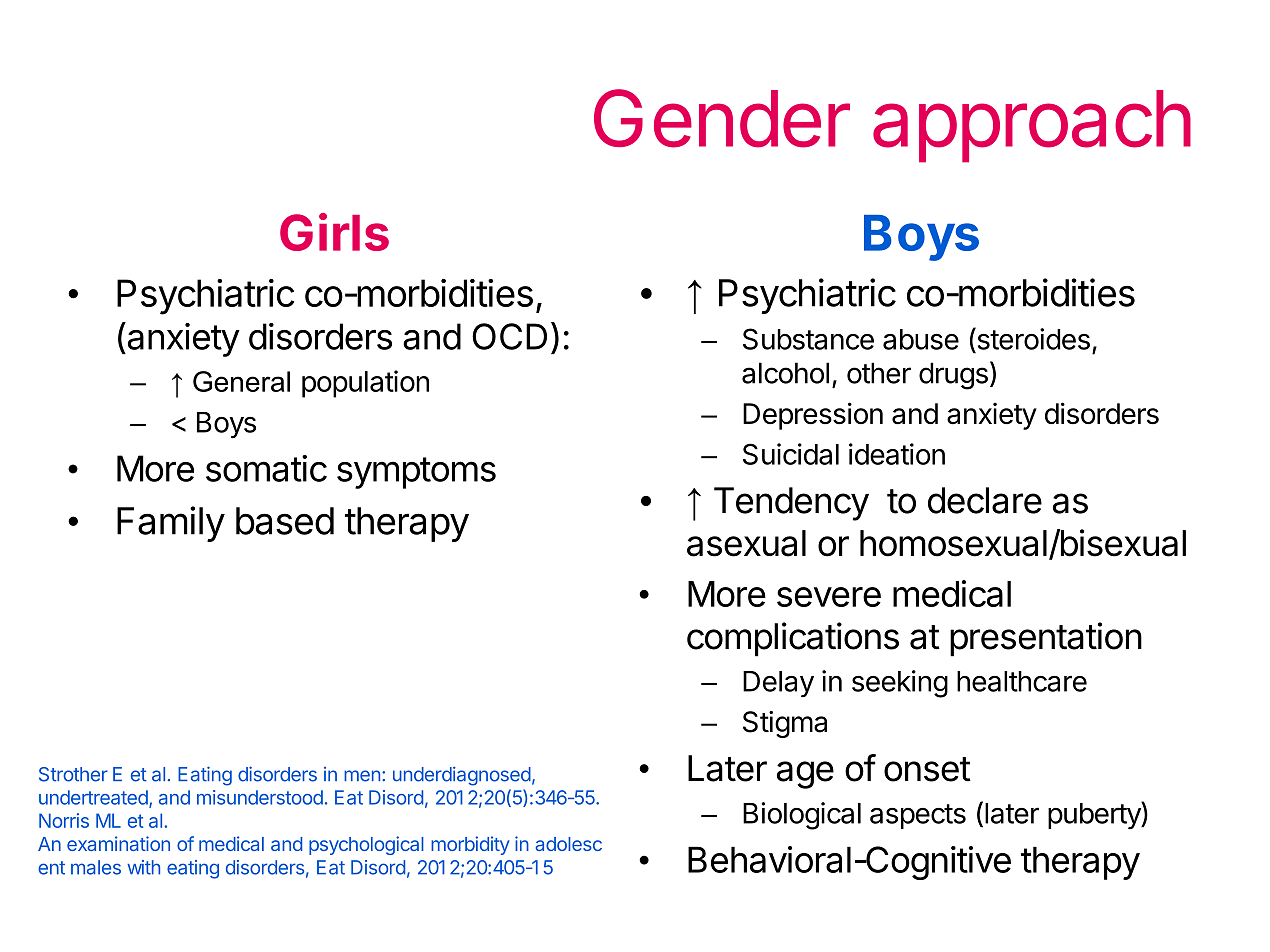 The image size is (1270, 952). What do you see at coordinates (509, 336) in the page?
I see `OCD` at bounding box center [509, 336].
